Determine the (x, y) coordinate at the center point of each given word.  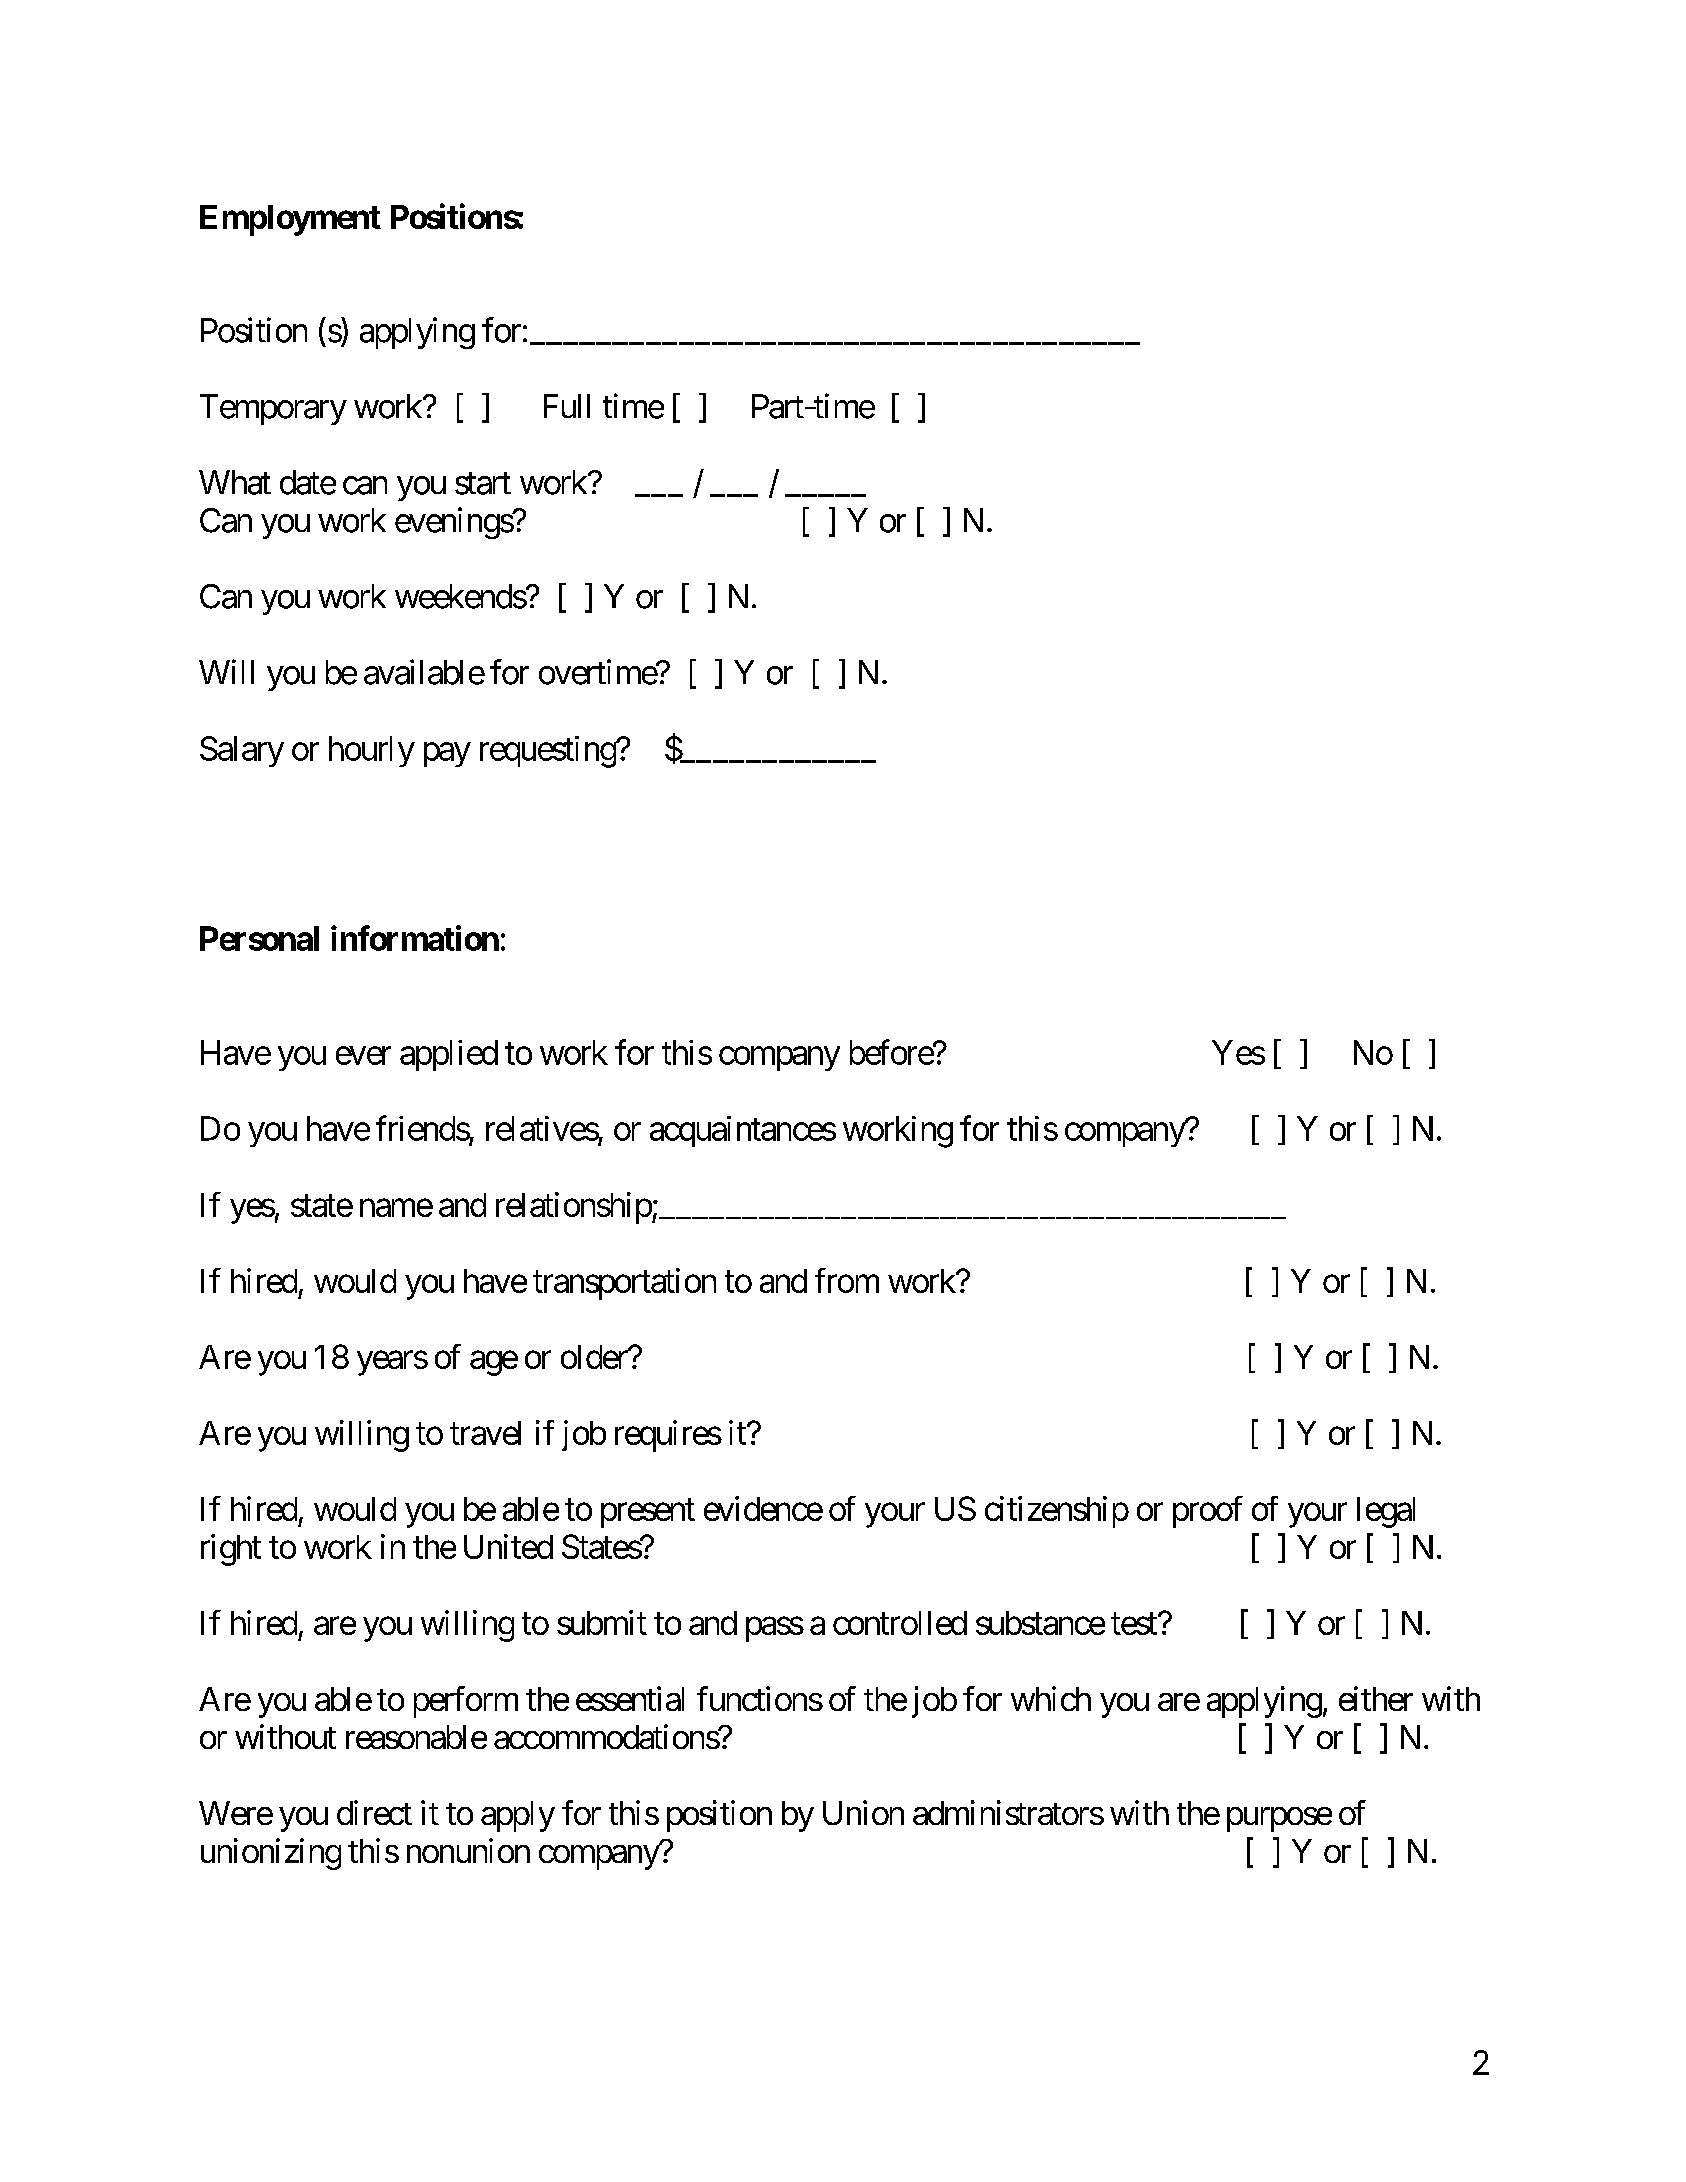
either (1376, 1698)
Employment (290, 220)
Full (567, 406)
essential (630, 1698)
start (483, 484)
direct (374, 1812)
